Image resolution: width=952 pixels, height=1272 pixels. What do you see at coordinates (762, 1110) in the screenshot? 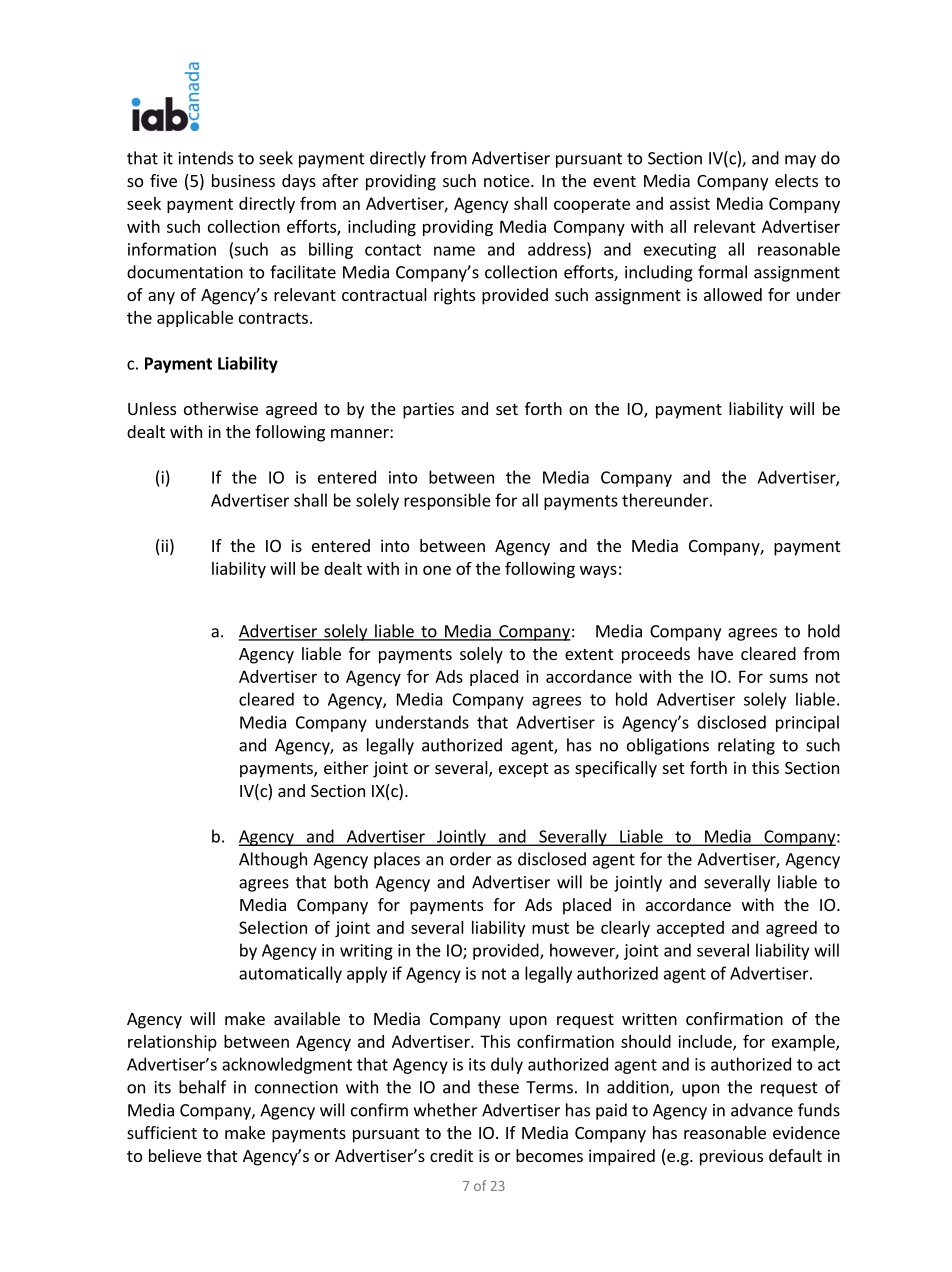
I see `advance` at bounding box center [762, 1110].
